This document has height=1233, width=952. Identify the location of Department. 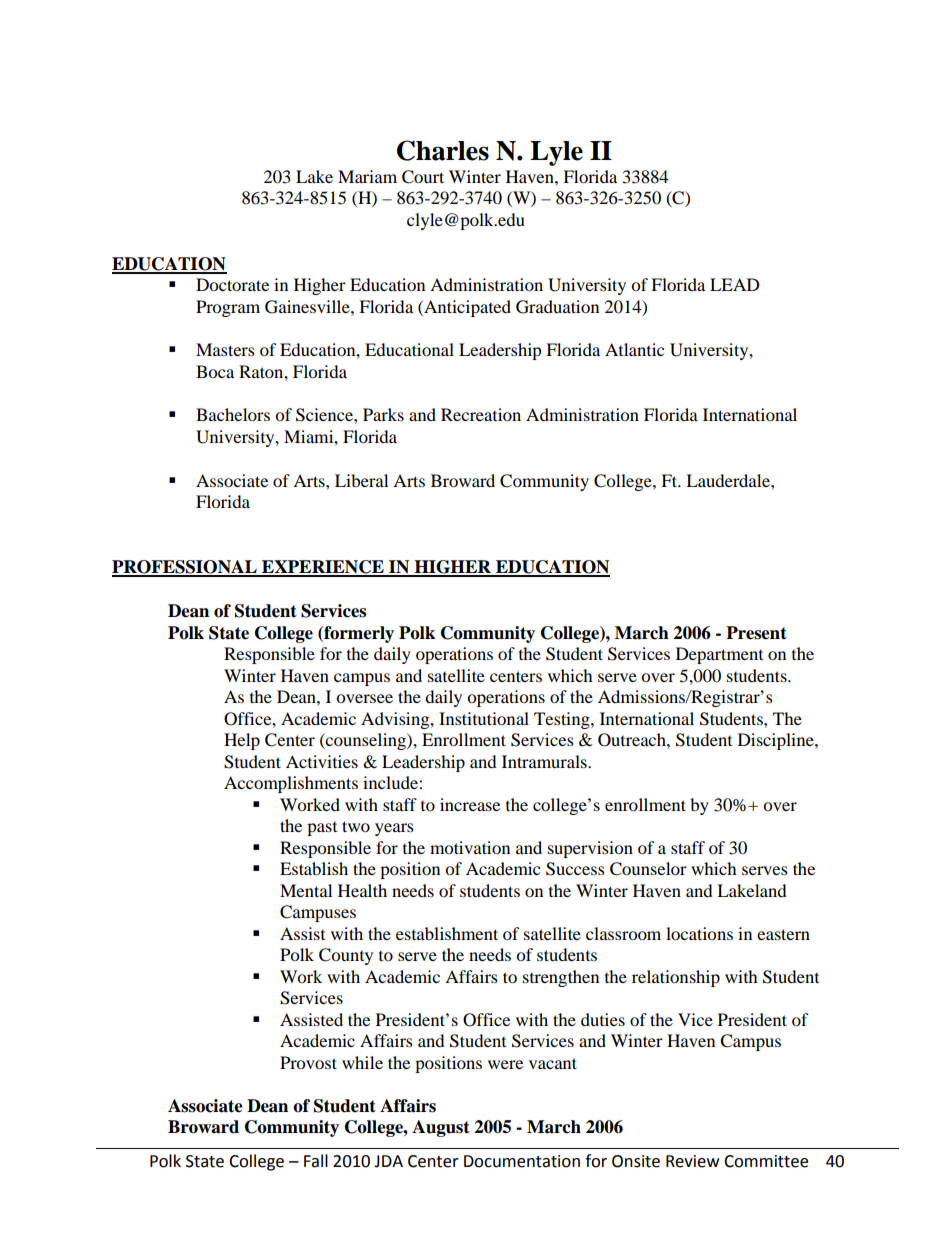
(719, 655).
